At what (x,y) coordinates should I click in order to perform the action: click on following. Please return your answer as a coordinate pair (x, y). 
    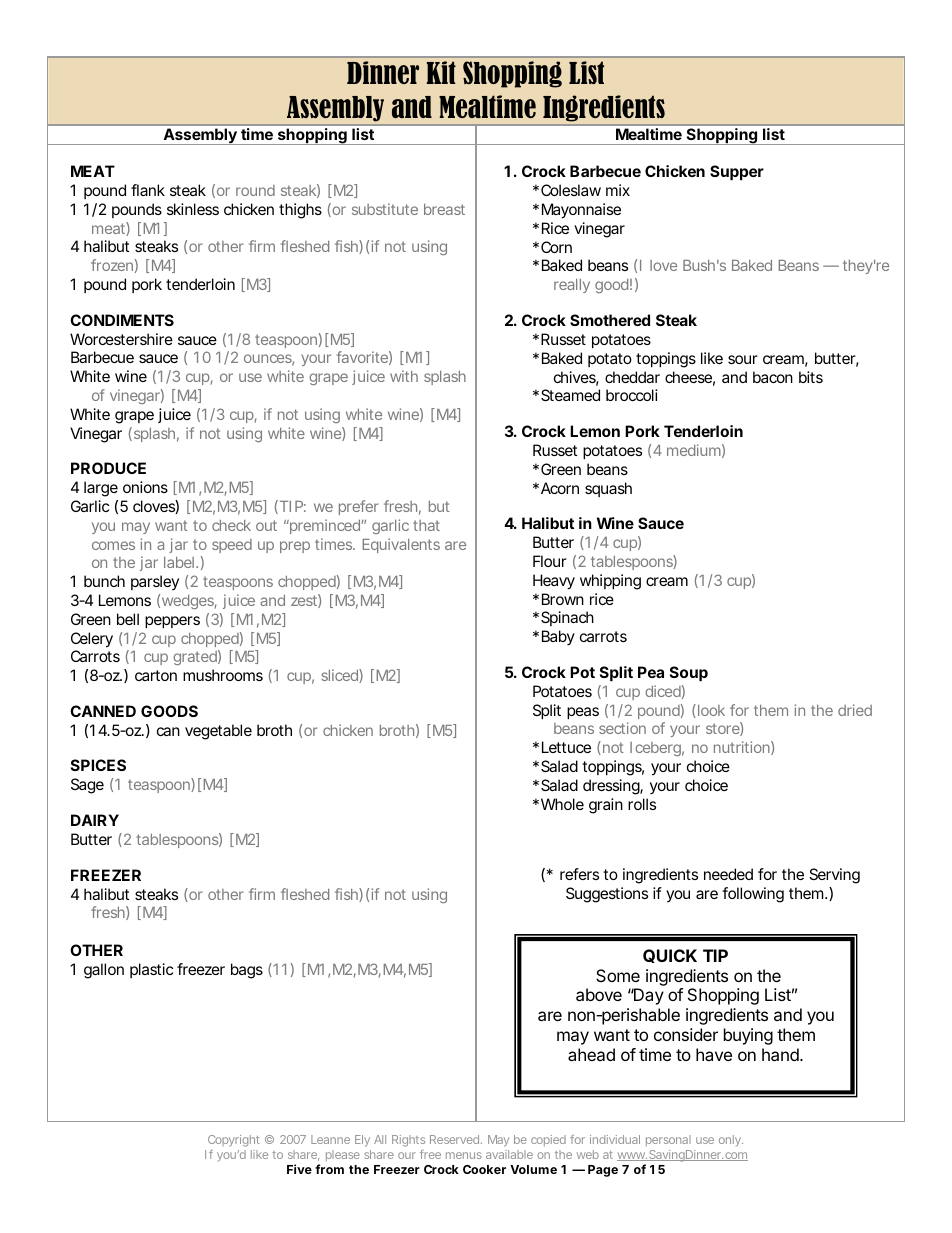
    Looking at the image, I should click on (753, 895).
